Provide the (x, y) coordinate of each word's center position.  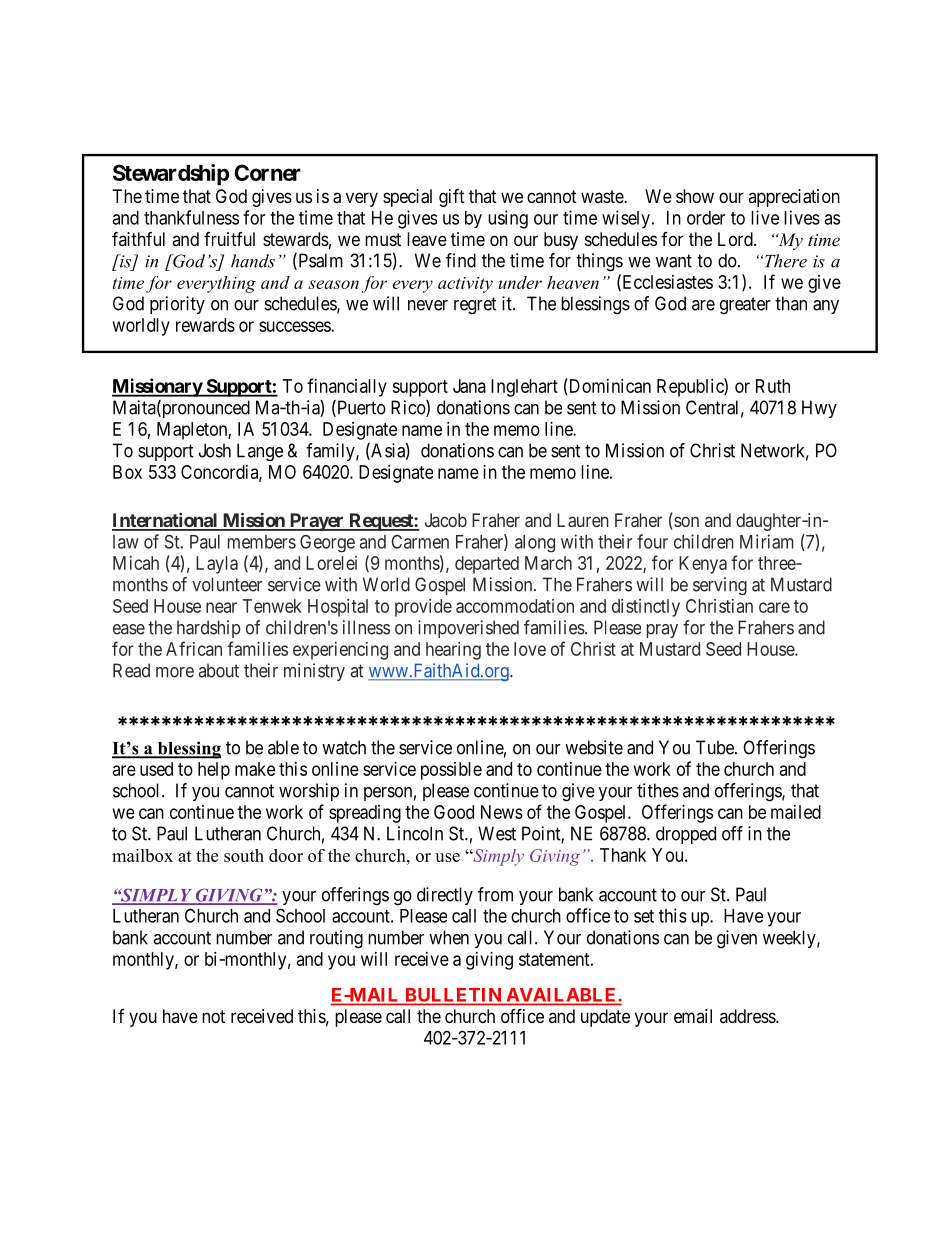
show (695, 196)
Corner (267, 172)
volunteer (227, 584)
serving (720, 586)
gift (452, 197)
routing (336, 939)
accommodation (515, 606)
